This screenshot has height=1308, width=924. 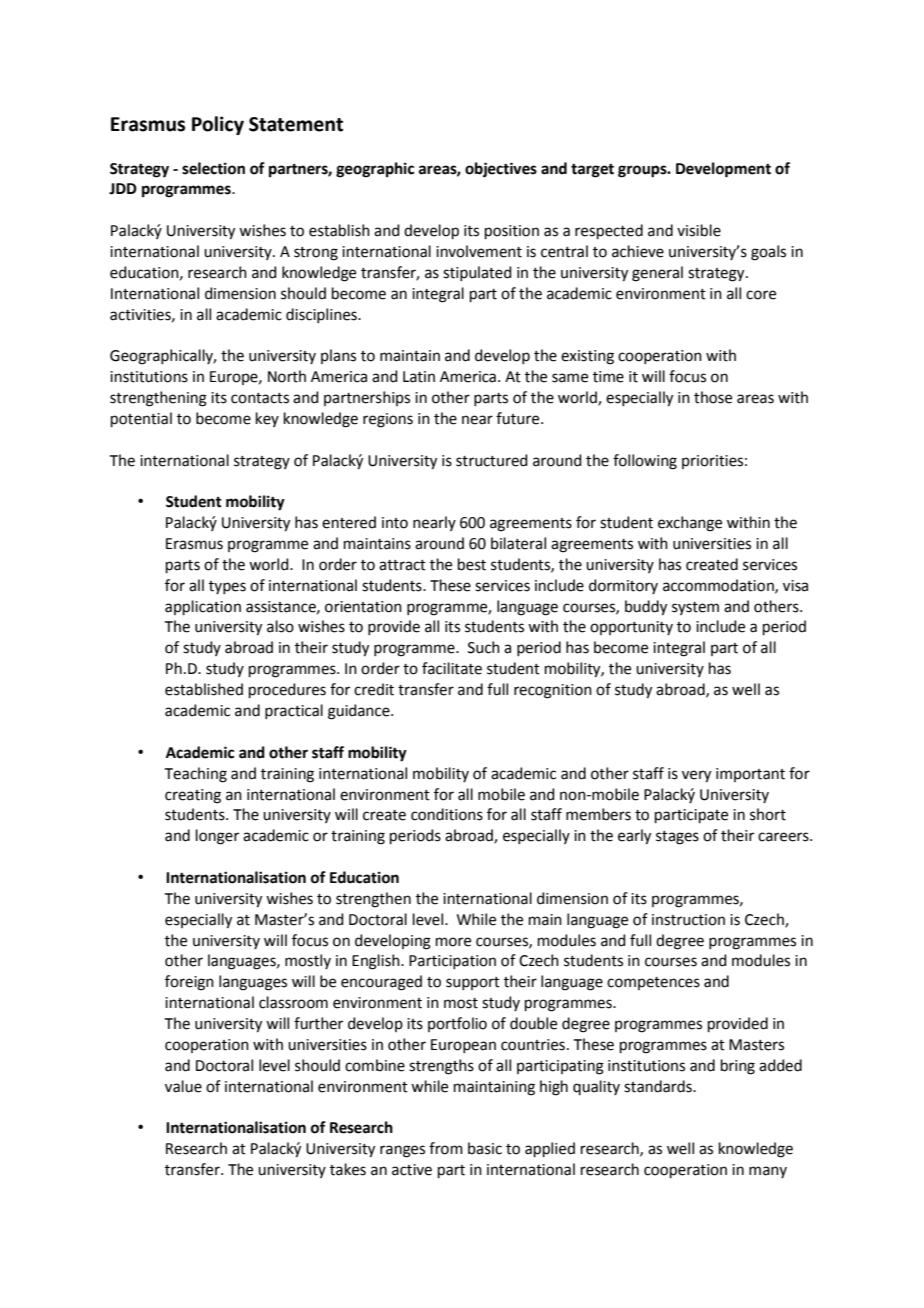 What do you see at coordinates (213, 168) in the screenshot?
I see `selection` at bounding box center [213, 168].
